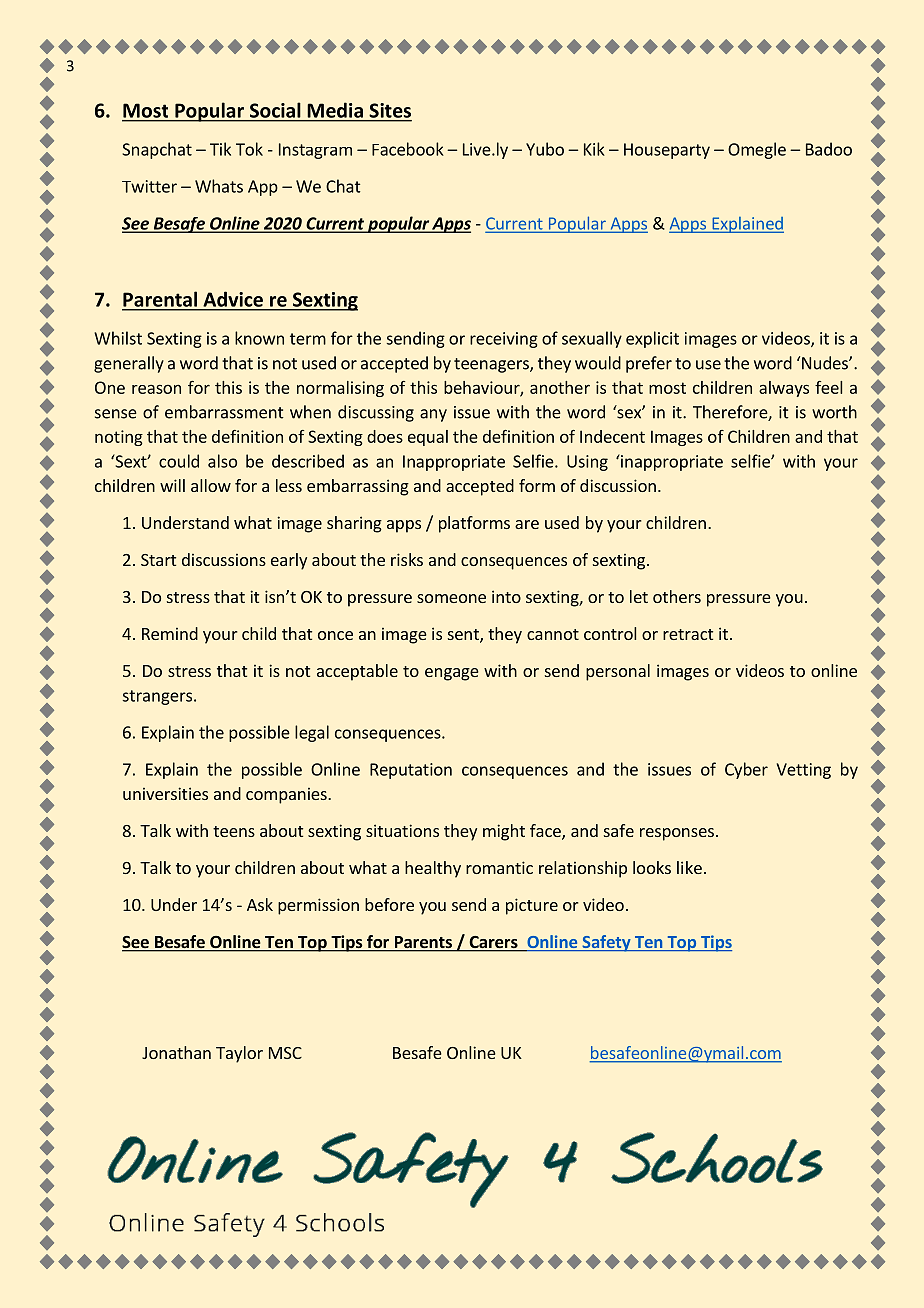  What do you see at coordinates (220, 149) in the screenshot?
I see `Tik` at bounding box center [220, 149].
